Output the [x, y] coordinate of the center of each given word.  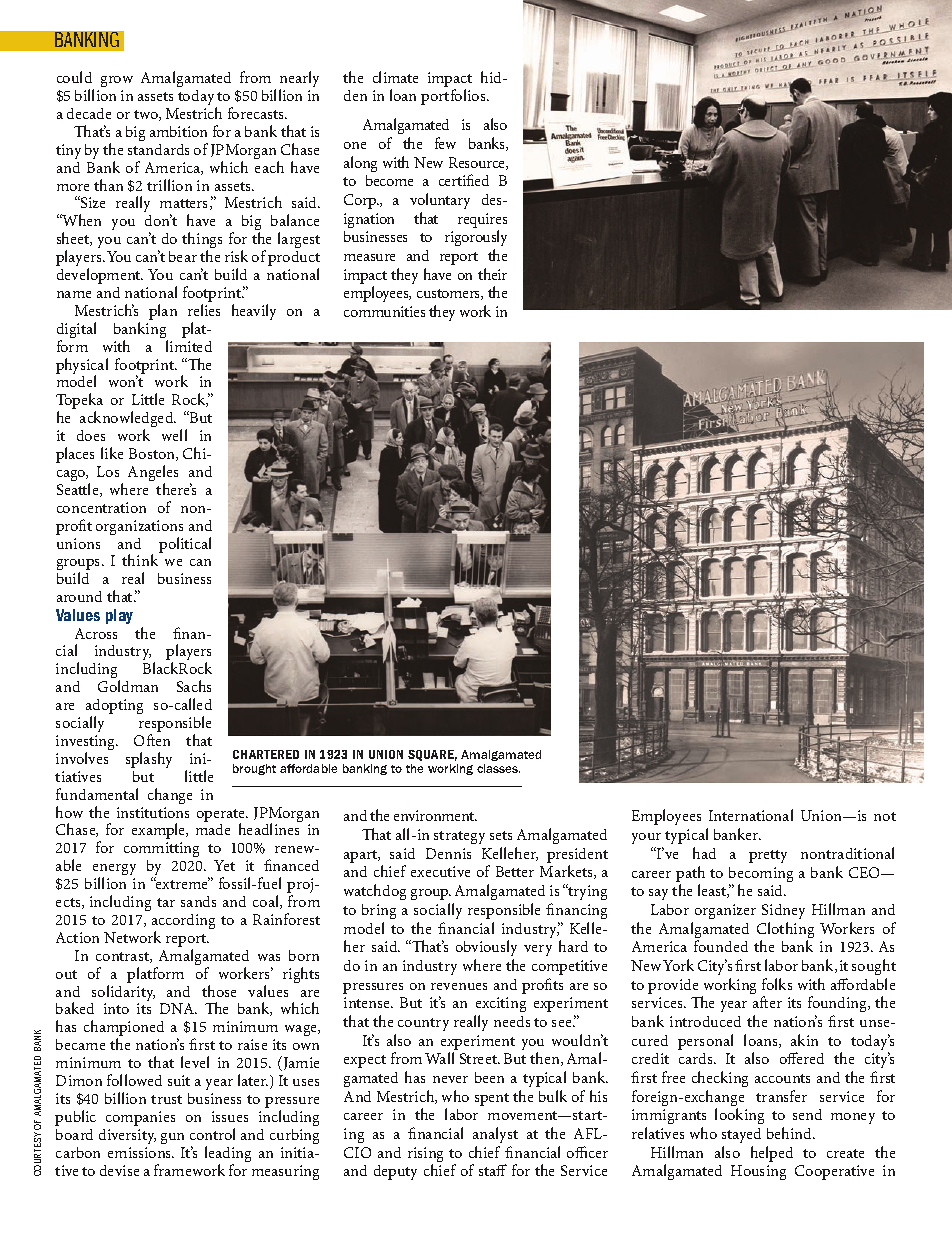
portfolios [454, 97]
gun [172, 1138]
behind [791, 1133]
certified [464, 180]
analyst [495, 1135]
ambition [178, 131]
